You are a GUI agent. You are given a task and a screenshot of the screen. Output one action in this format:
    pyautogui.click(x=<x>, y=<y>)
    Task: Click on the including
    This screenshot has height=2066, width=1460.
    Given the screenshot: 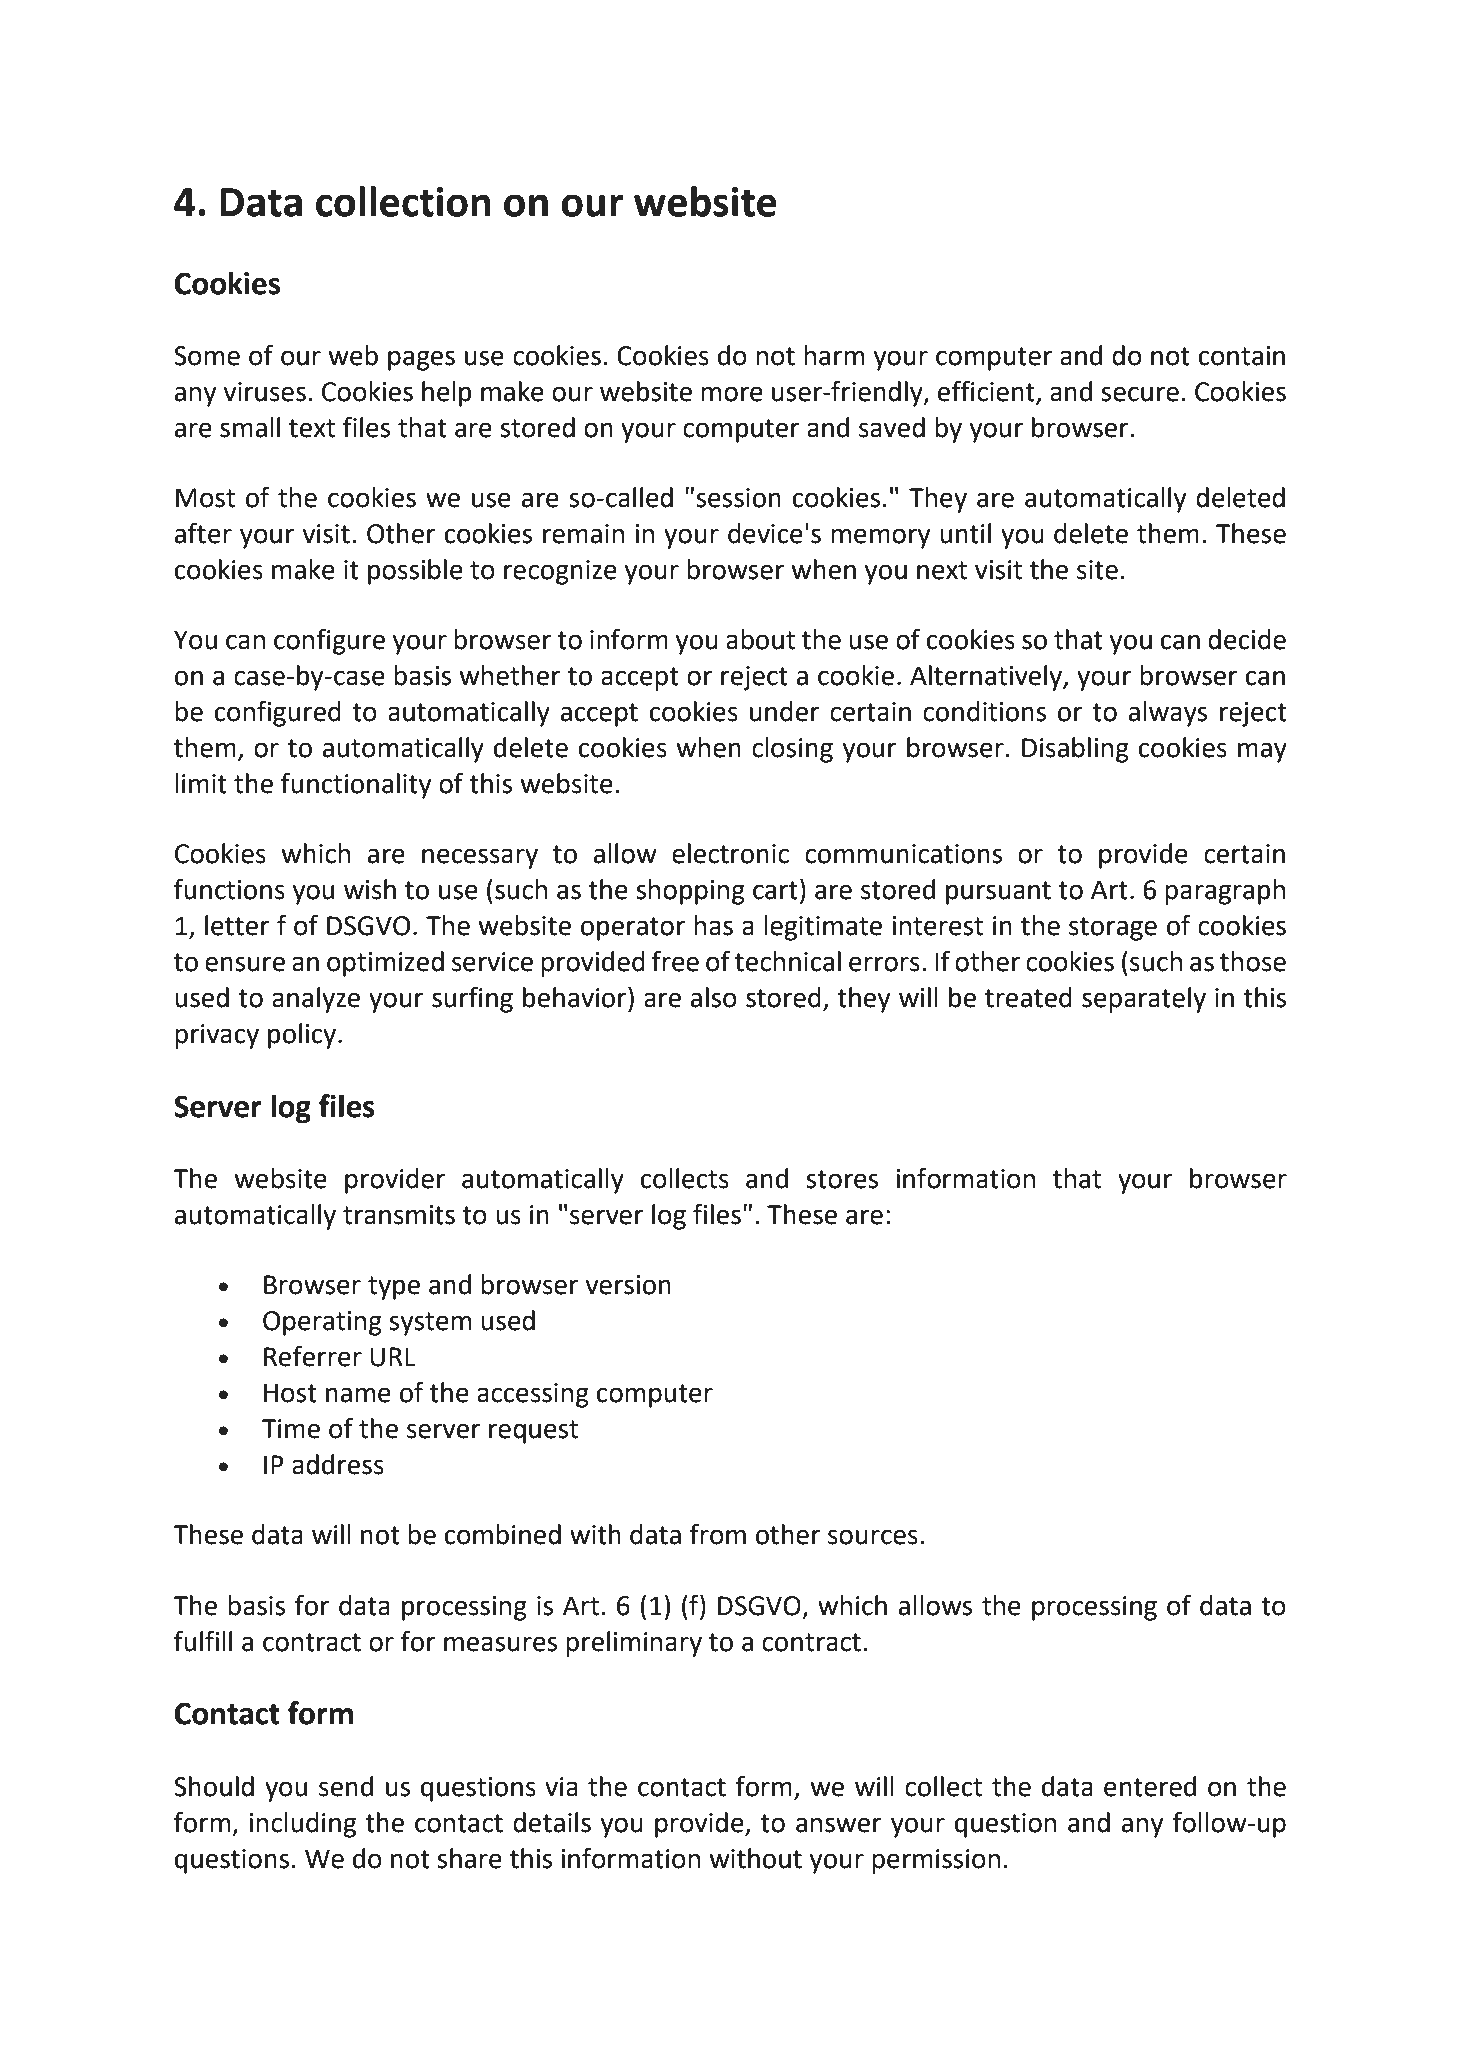 What is the action you would take?
    pyautogui.click(x=303, y=1825)
